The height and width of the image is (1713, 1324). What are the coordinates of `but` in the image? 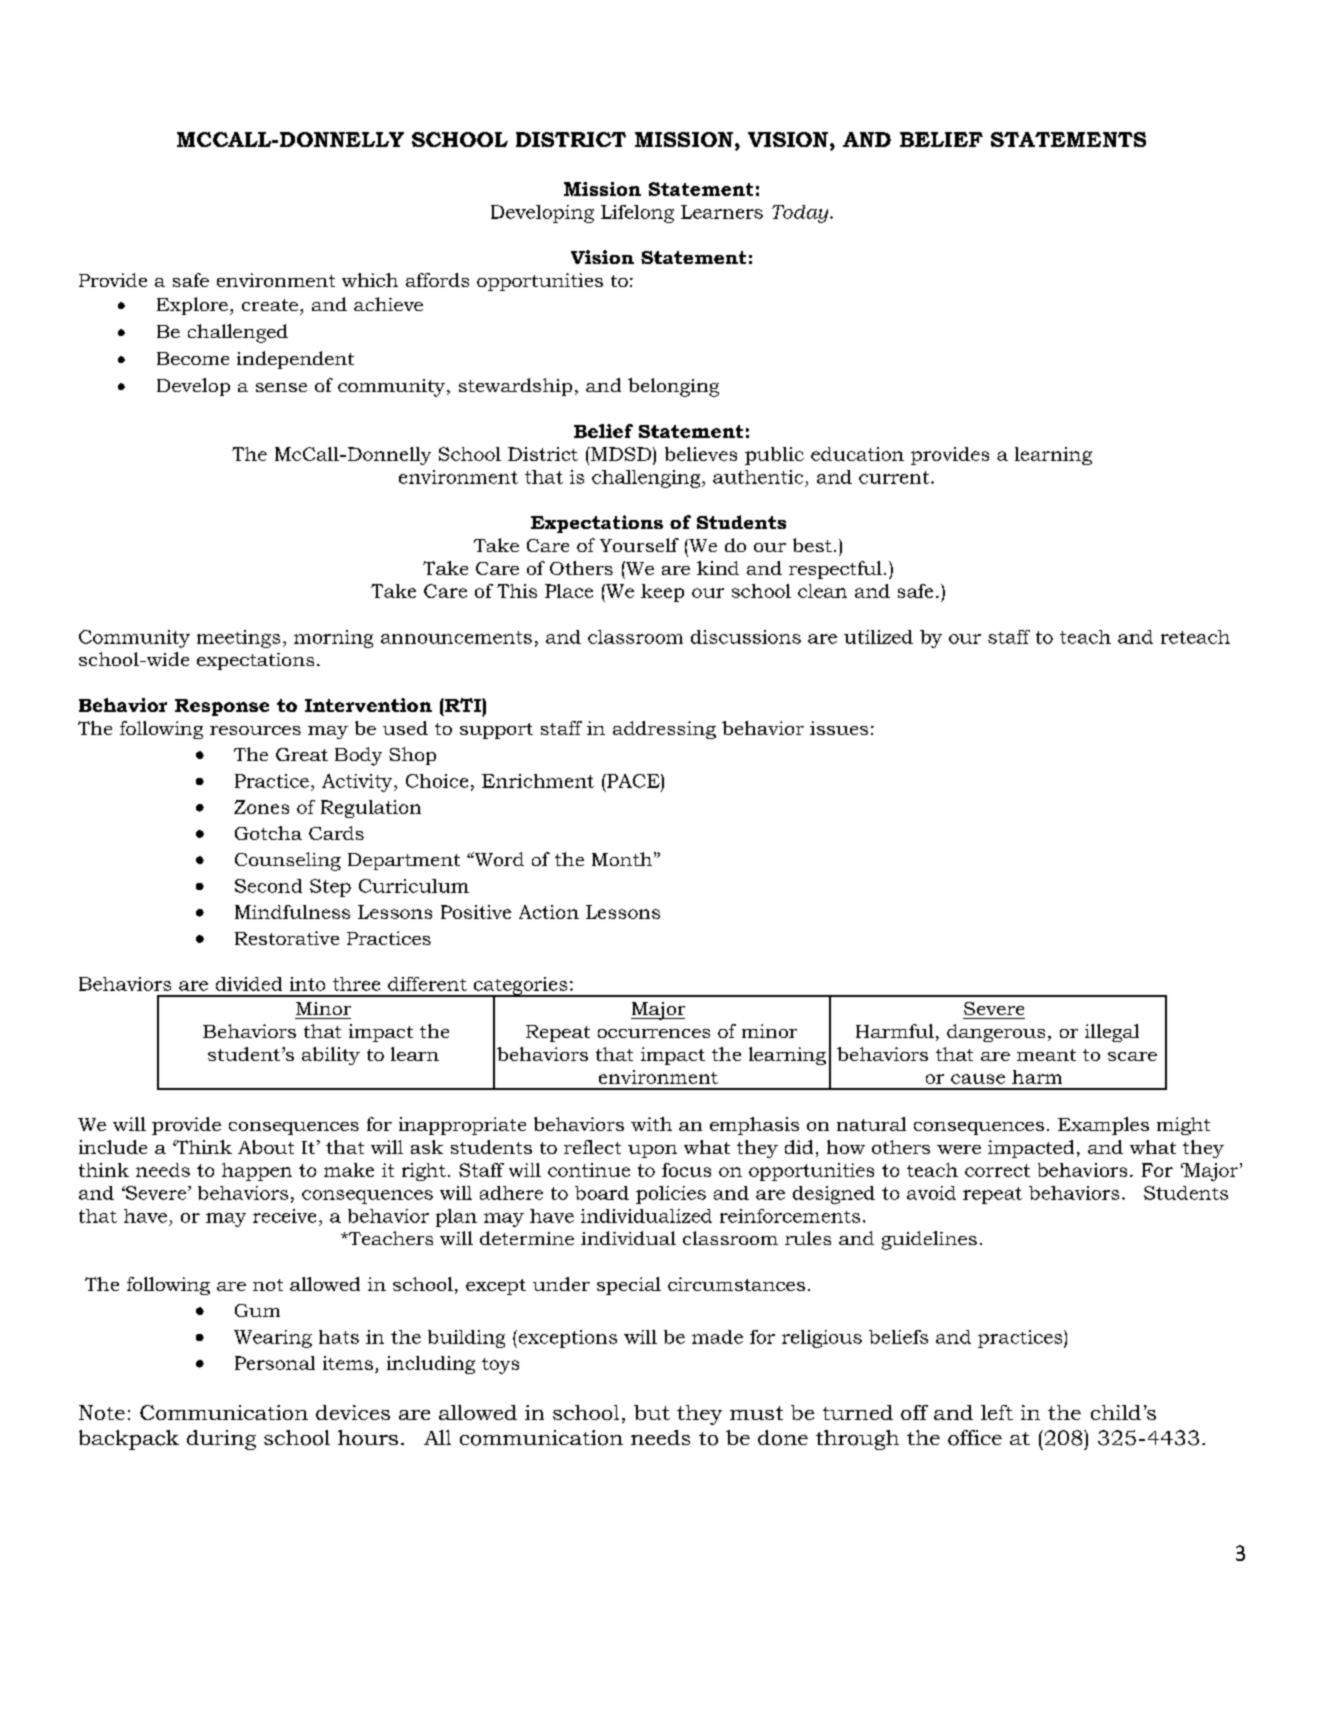 It's located at (652, 1412).
